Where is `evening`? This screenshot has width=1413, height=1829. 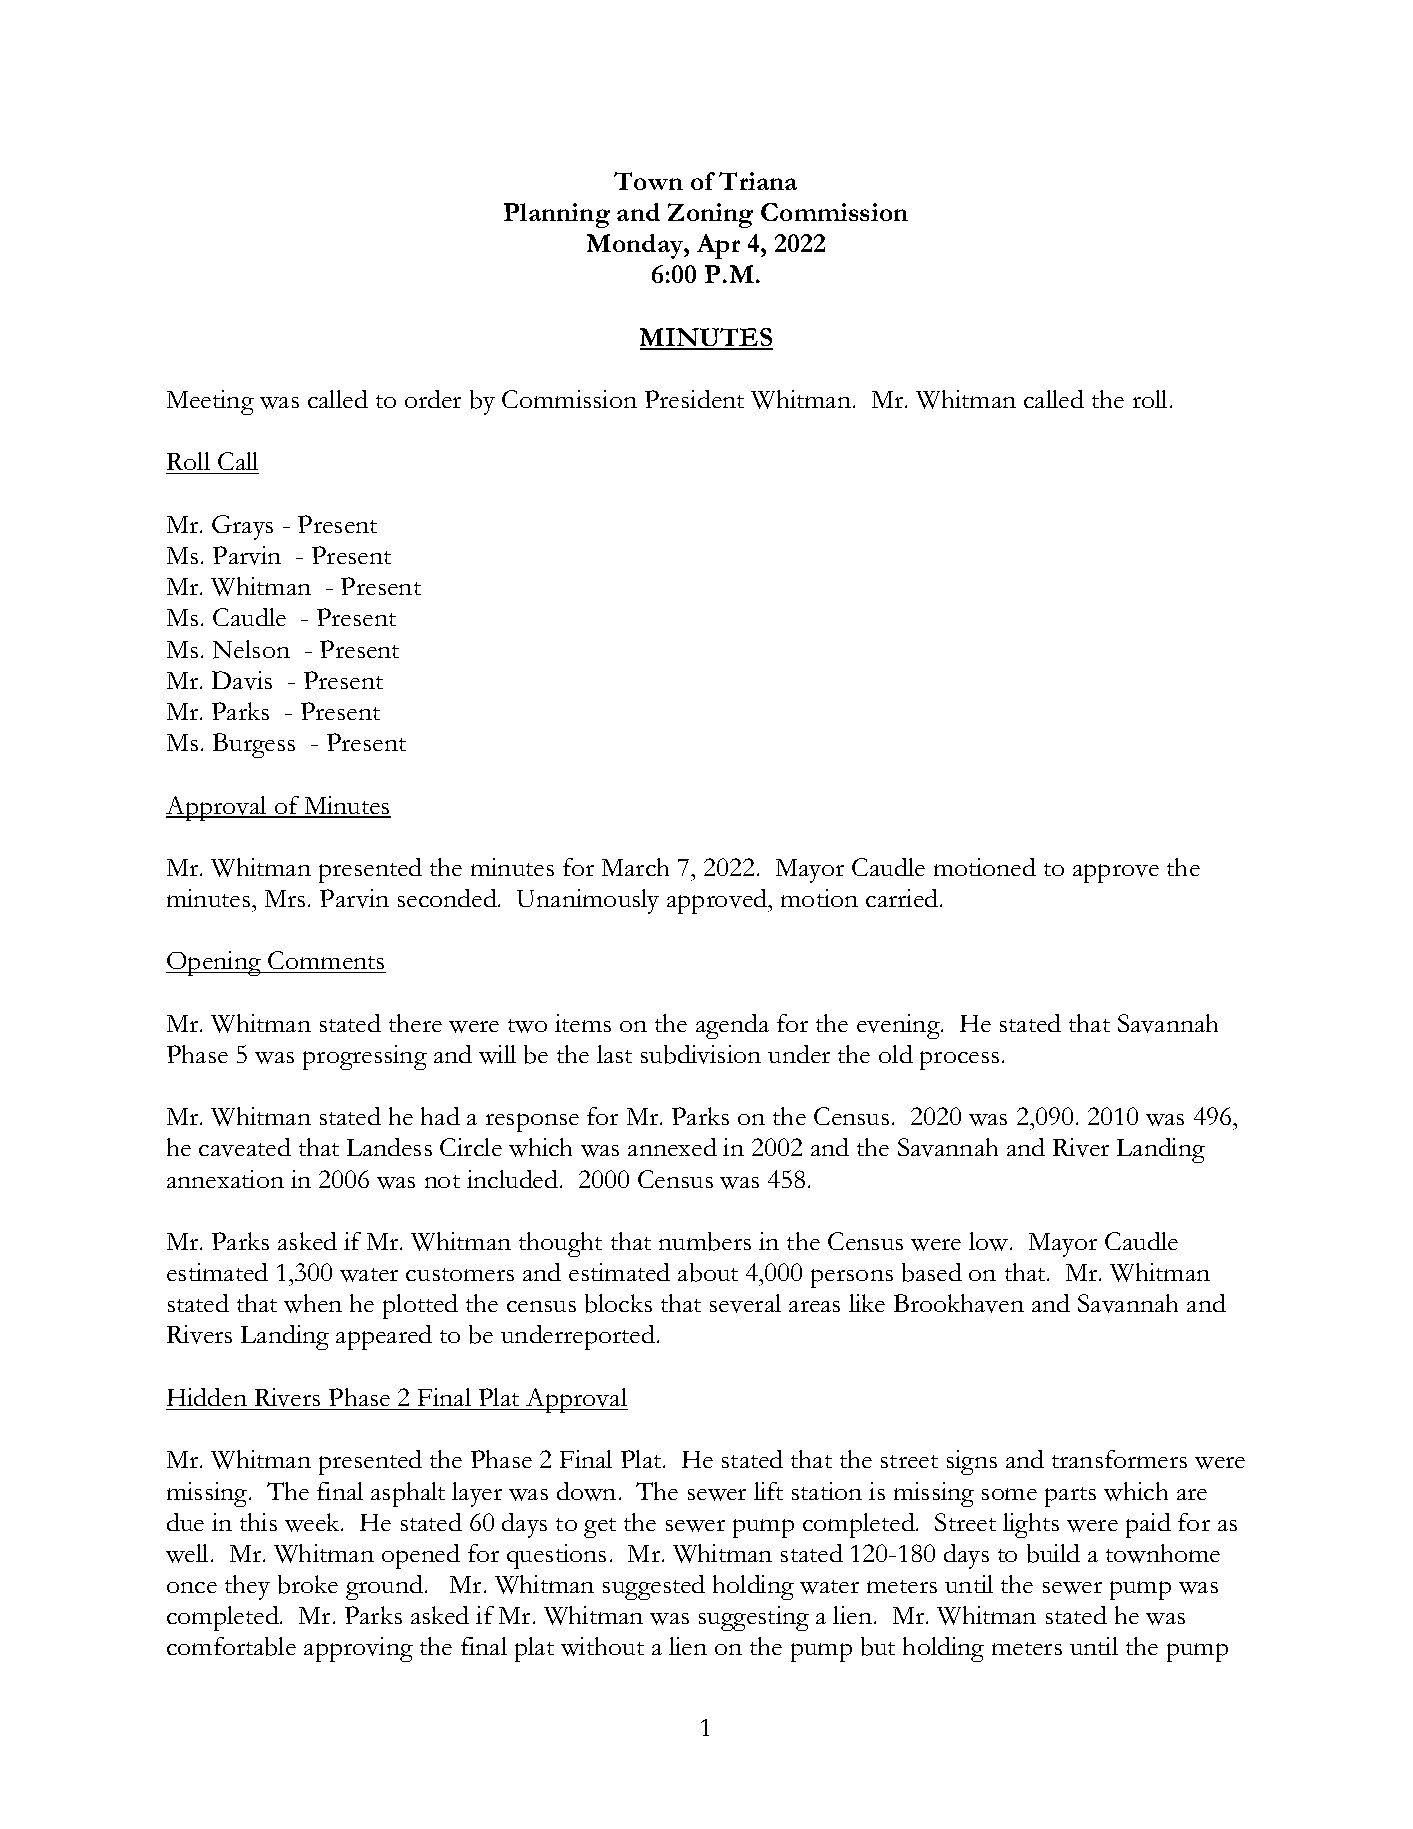
evening is located at coordinates (899, 1026).
